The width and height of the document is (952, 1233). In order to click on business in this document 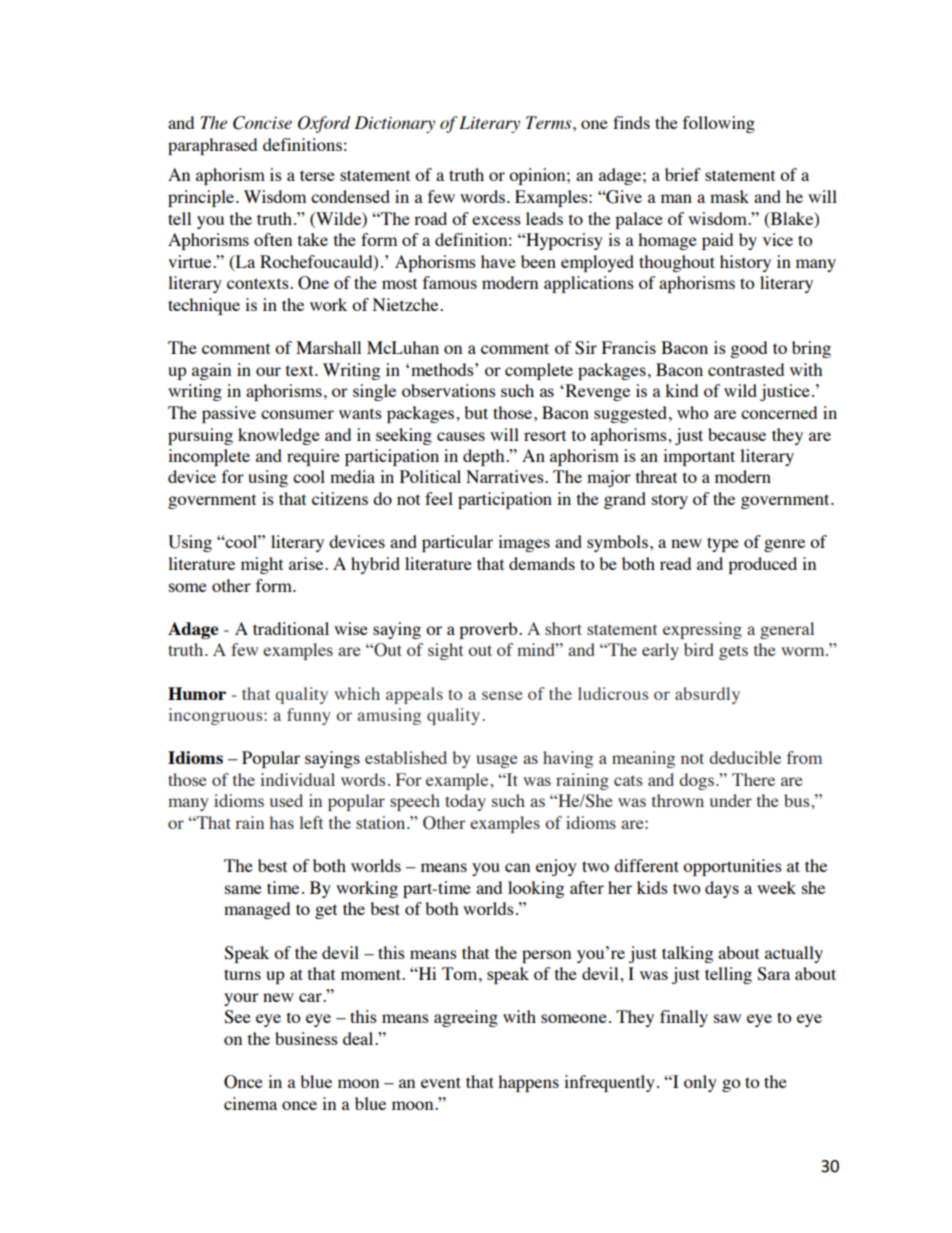, I will do `click(306, 1038)`.
